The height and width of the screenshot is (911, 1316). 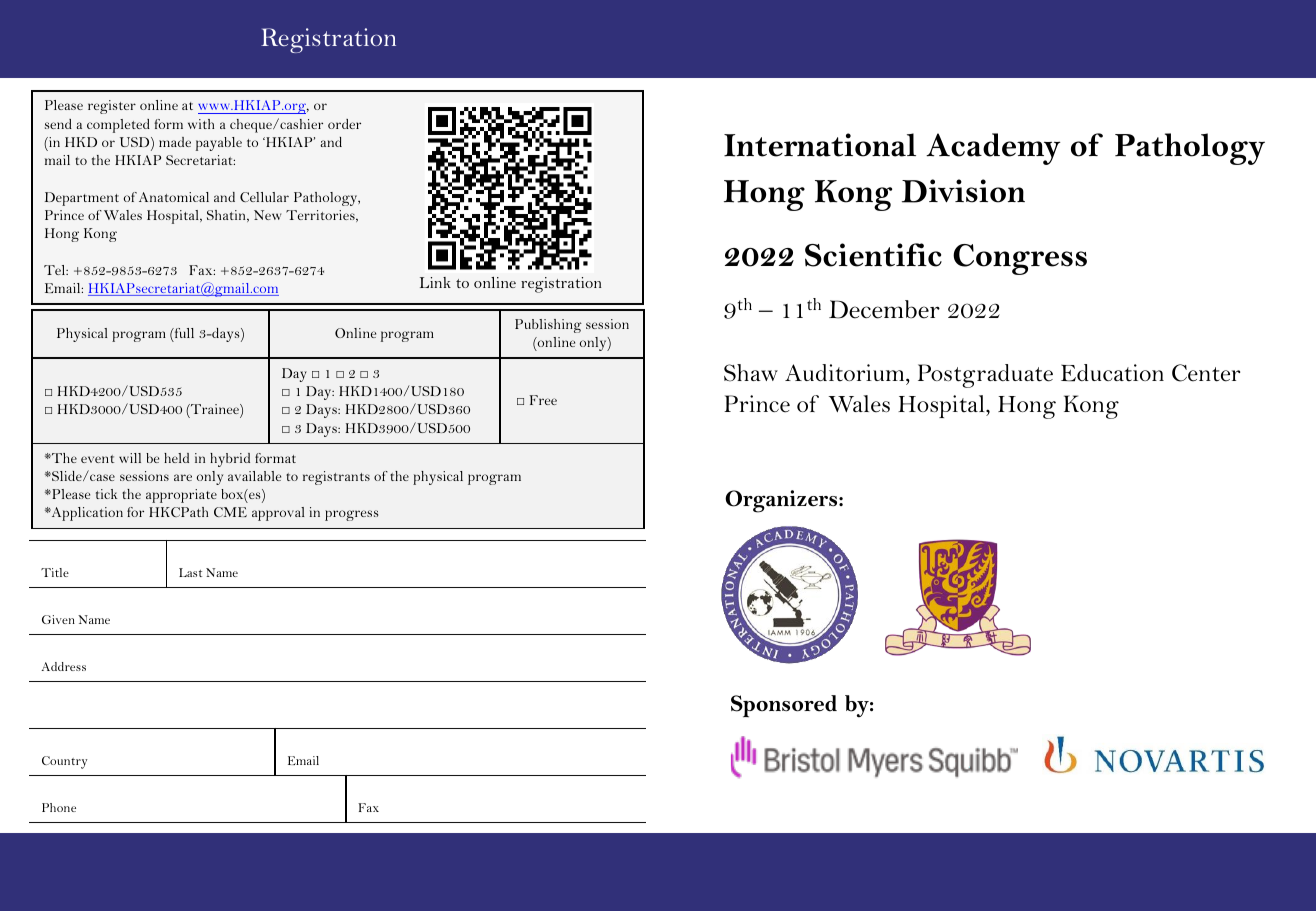 I want to click on Postgraduate, so click(x=985, y=376).
